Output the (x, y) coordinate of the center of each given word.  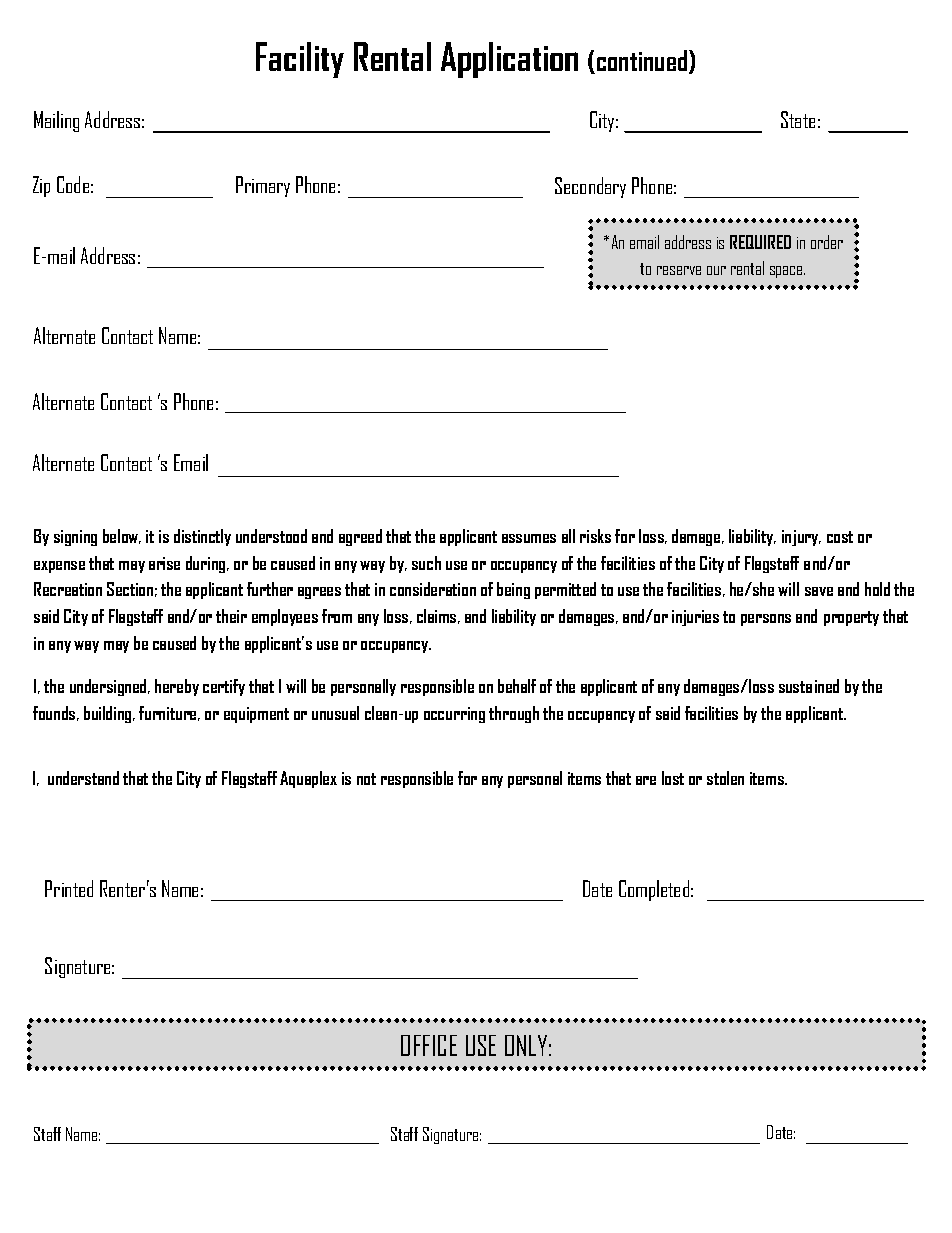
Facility (300, 60)
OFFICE (429, 1045)
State (798, 119)
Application (509, 60)
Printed (69, 888)
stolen (725, 778)
